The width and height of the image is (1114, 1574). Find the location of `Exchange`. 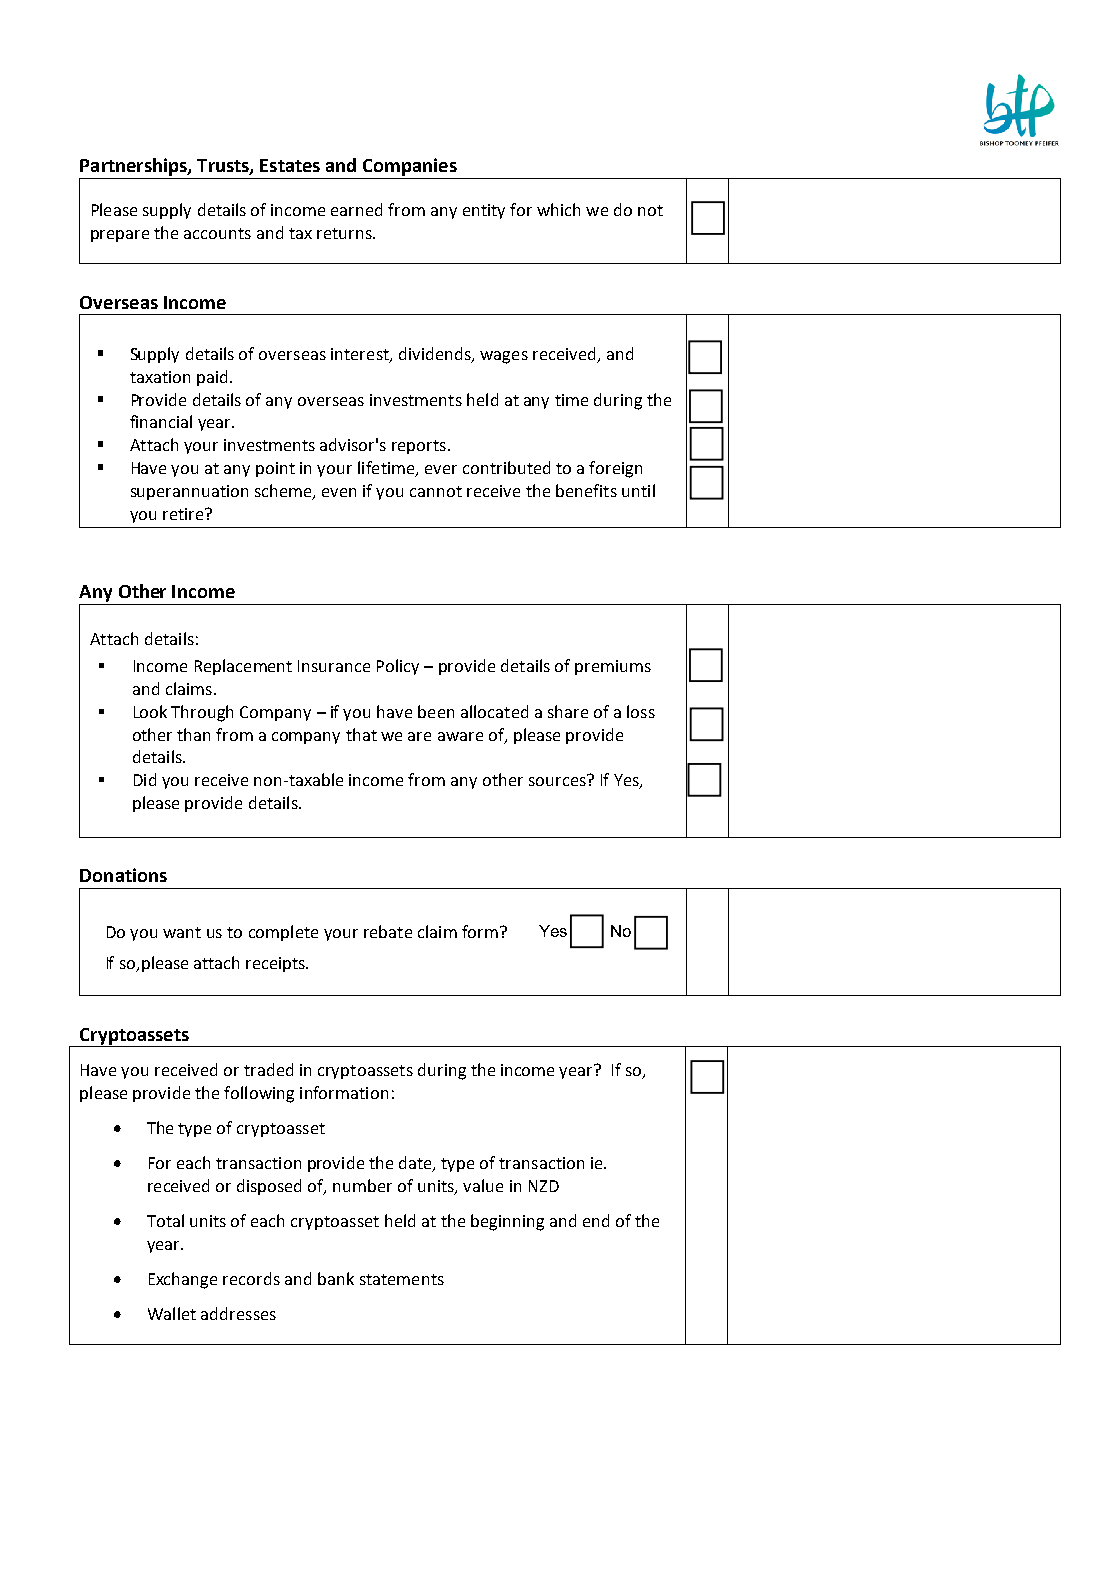

Exchange is located at coordinates (183, 1280).
